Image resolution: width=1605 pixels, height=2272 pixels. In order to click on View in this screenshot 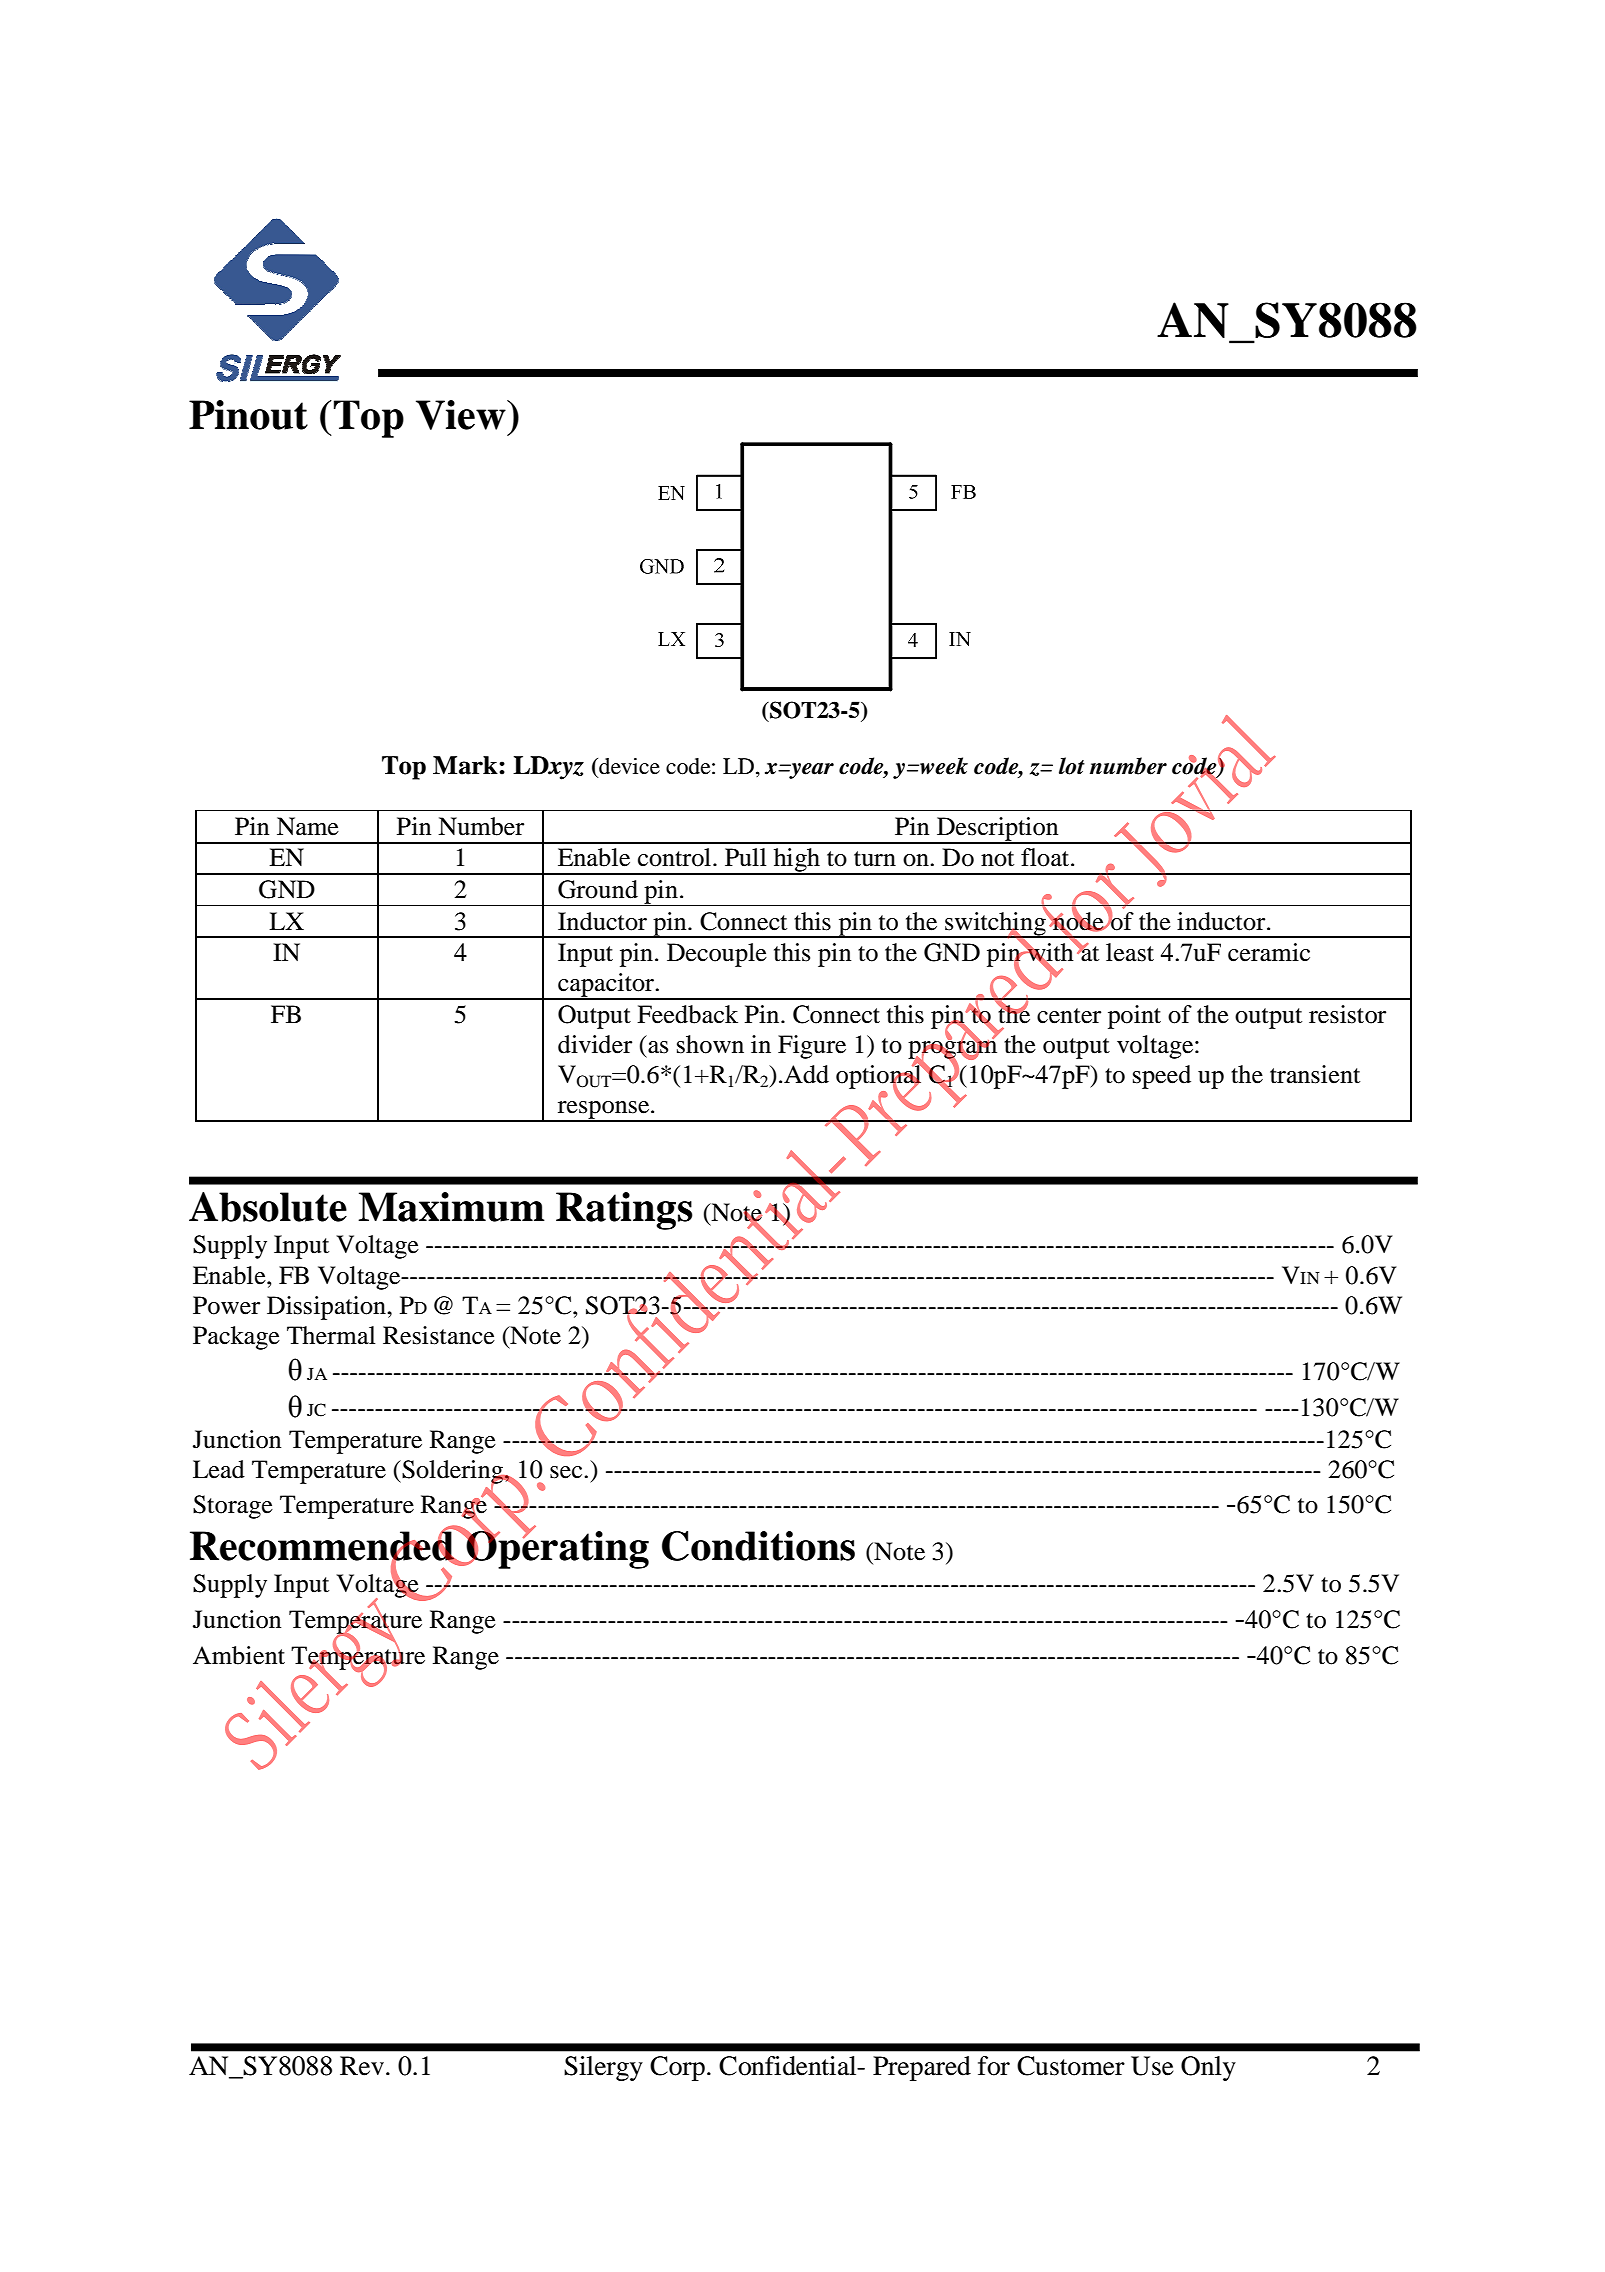, I will do `click(462, 415)`.
